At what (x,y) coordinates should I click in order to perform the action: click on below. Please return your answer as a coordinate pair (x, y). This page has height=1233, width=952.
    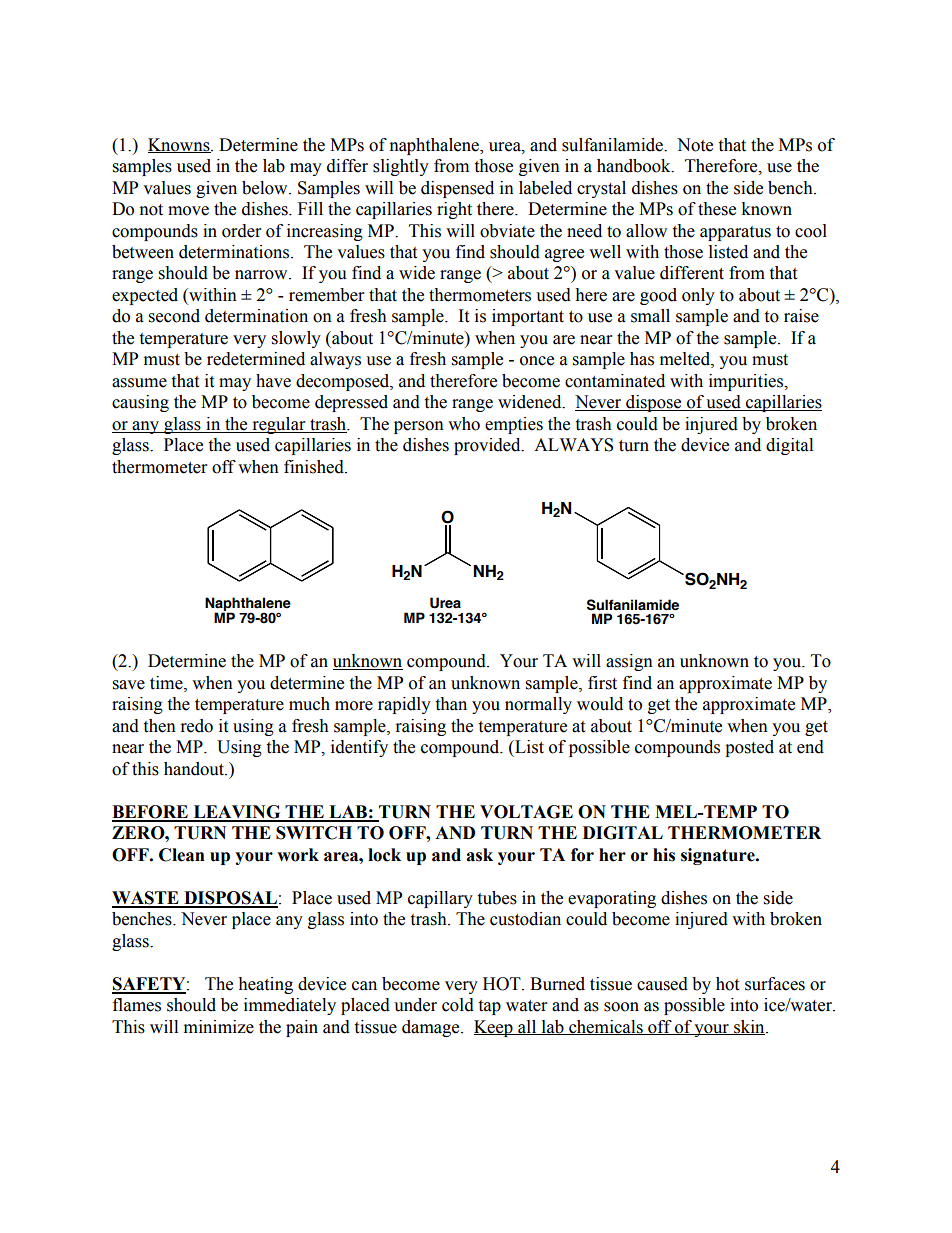
    Looking at the image, I should click on (266, 188).
